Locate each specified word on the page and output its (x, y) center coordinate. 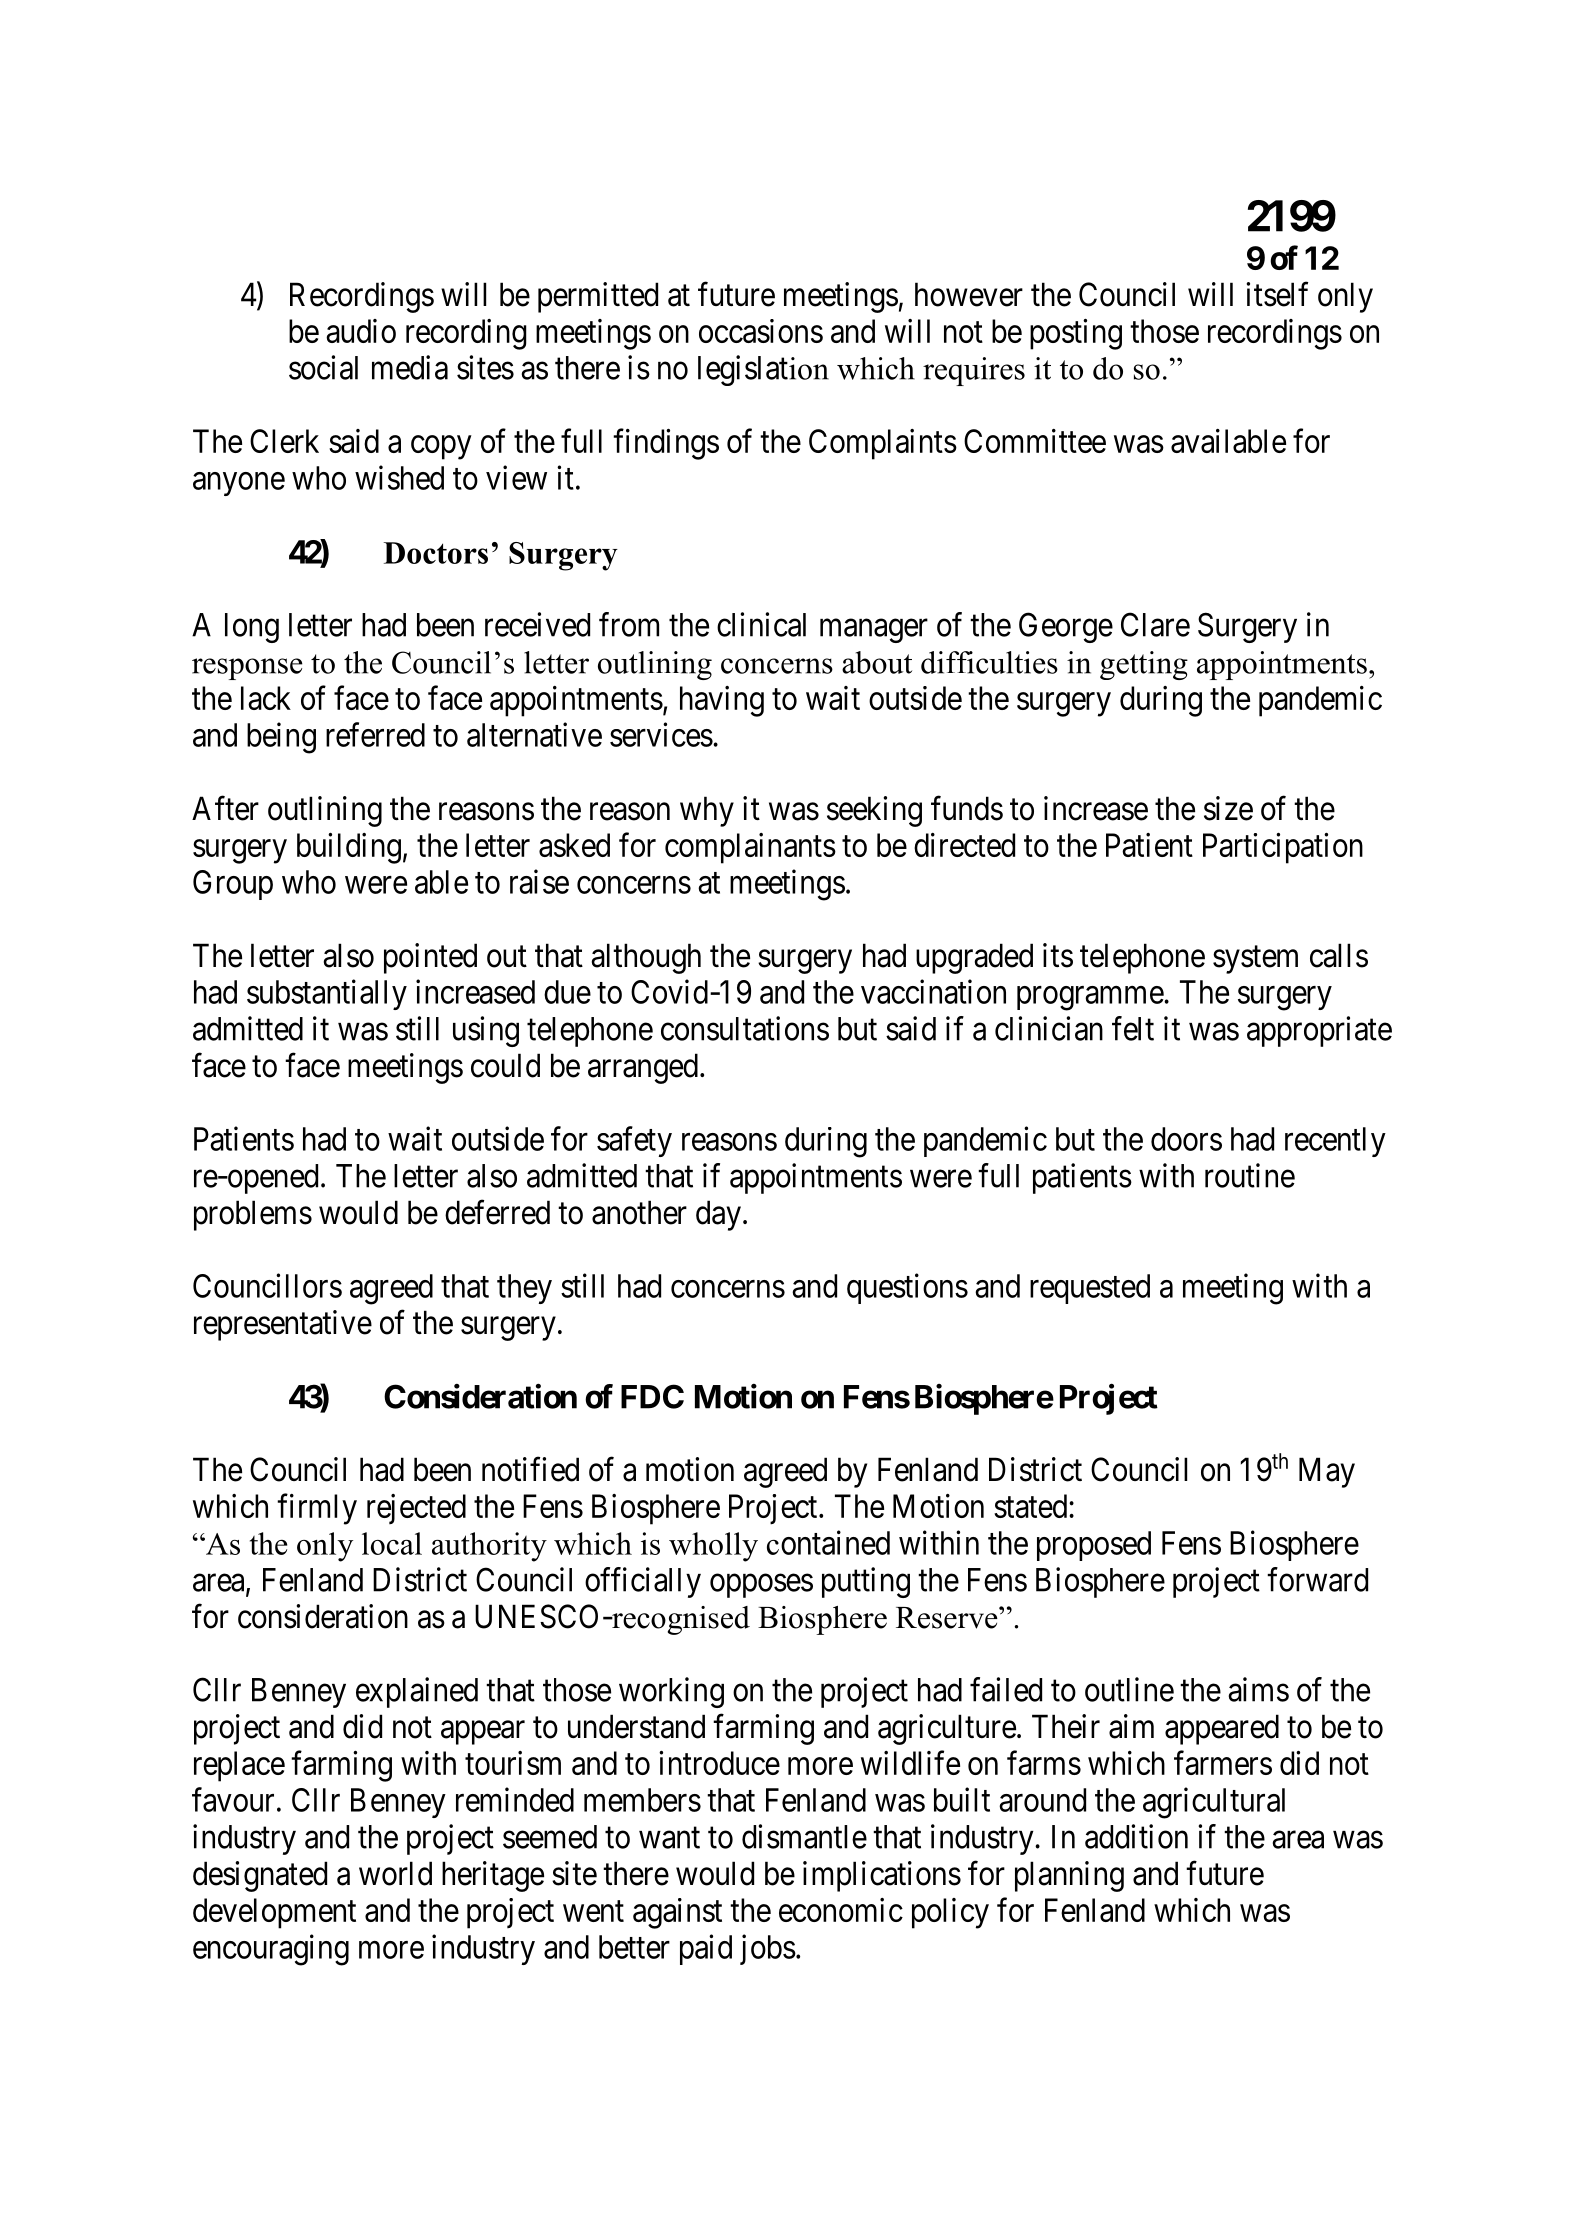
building (349, 848)
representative (283, 1325)
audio (361, 331)
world (395, 1873)
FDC (652, 1396)
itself (1277, 294)
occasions (761, 331)
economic (841, 1910)
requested (1090, 1289)
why (707, 811)
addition (1136, 1836)
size (1228, 808)
